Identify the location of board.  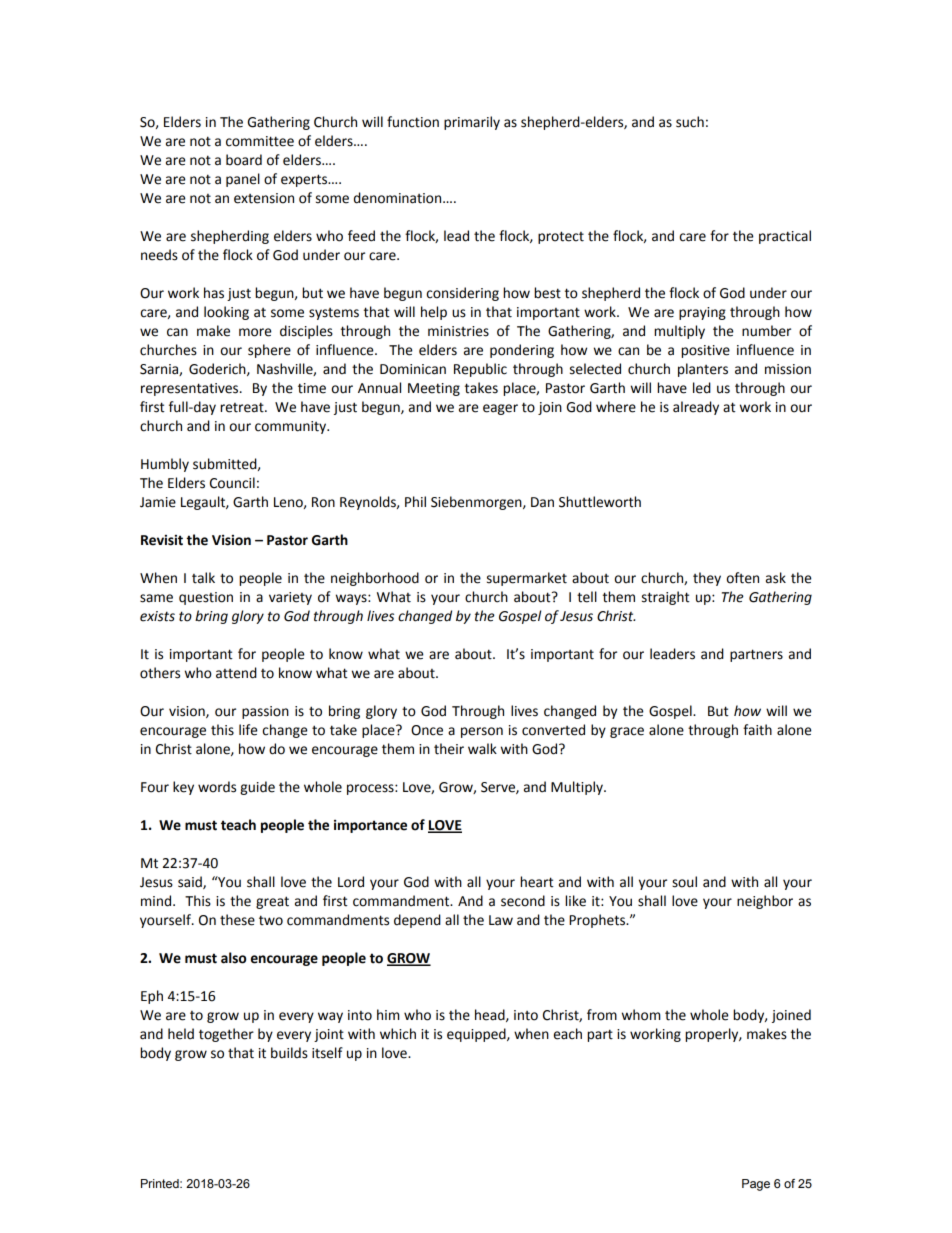
(244, 160).
